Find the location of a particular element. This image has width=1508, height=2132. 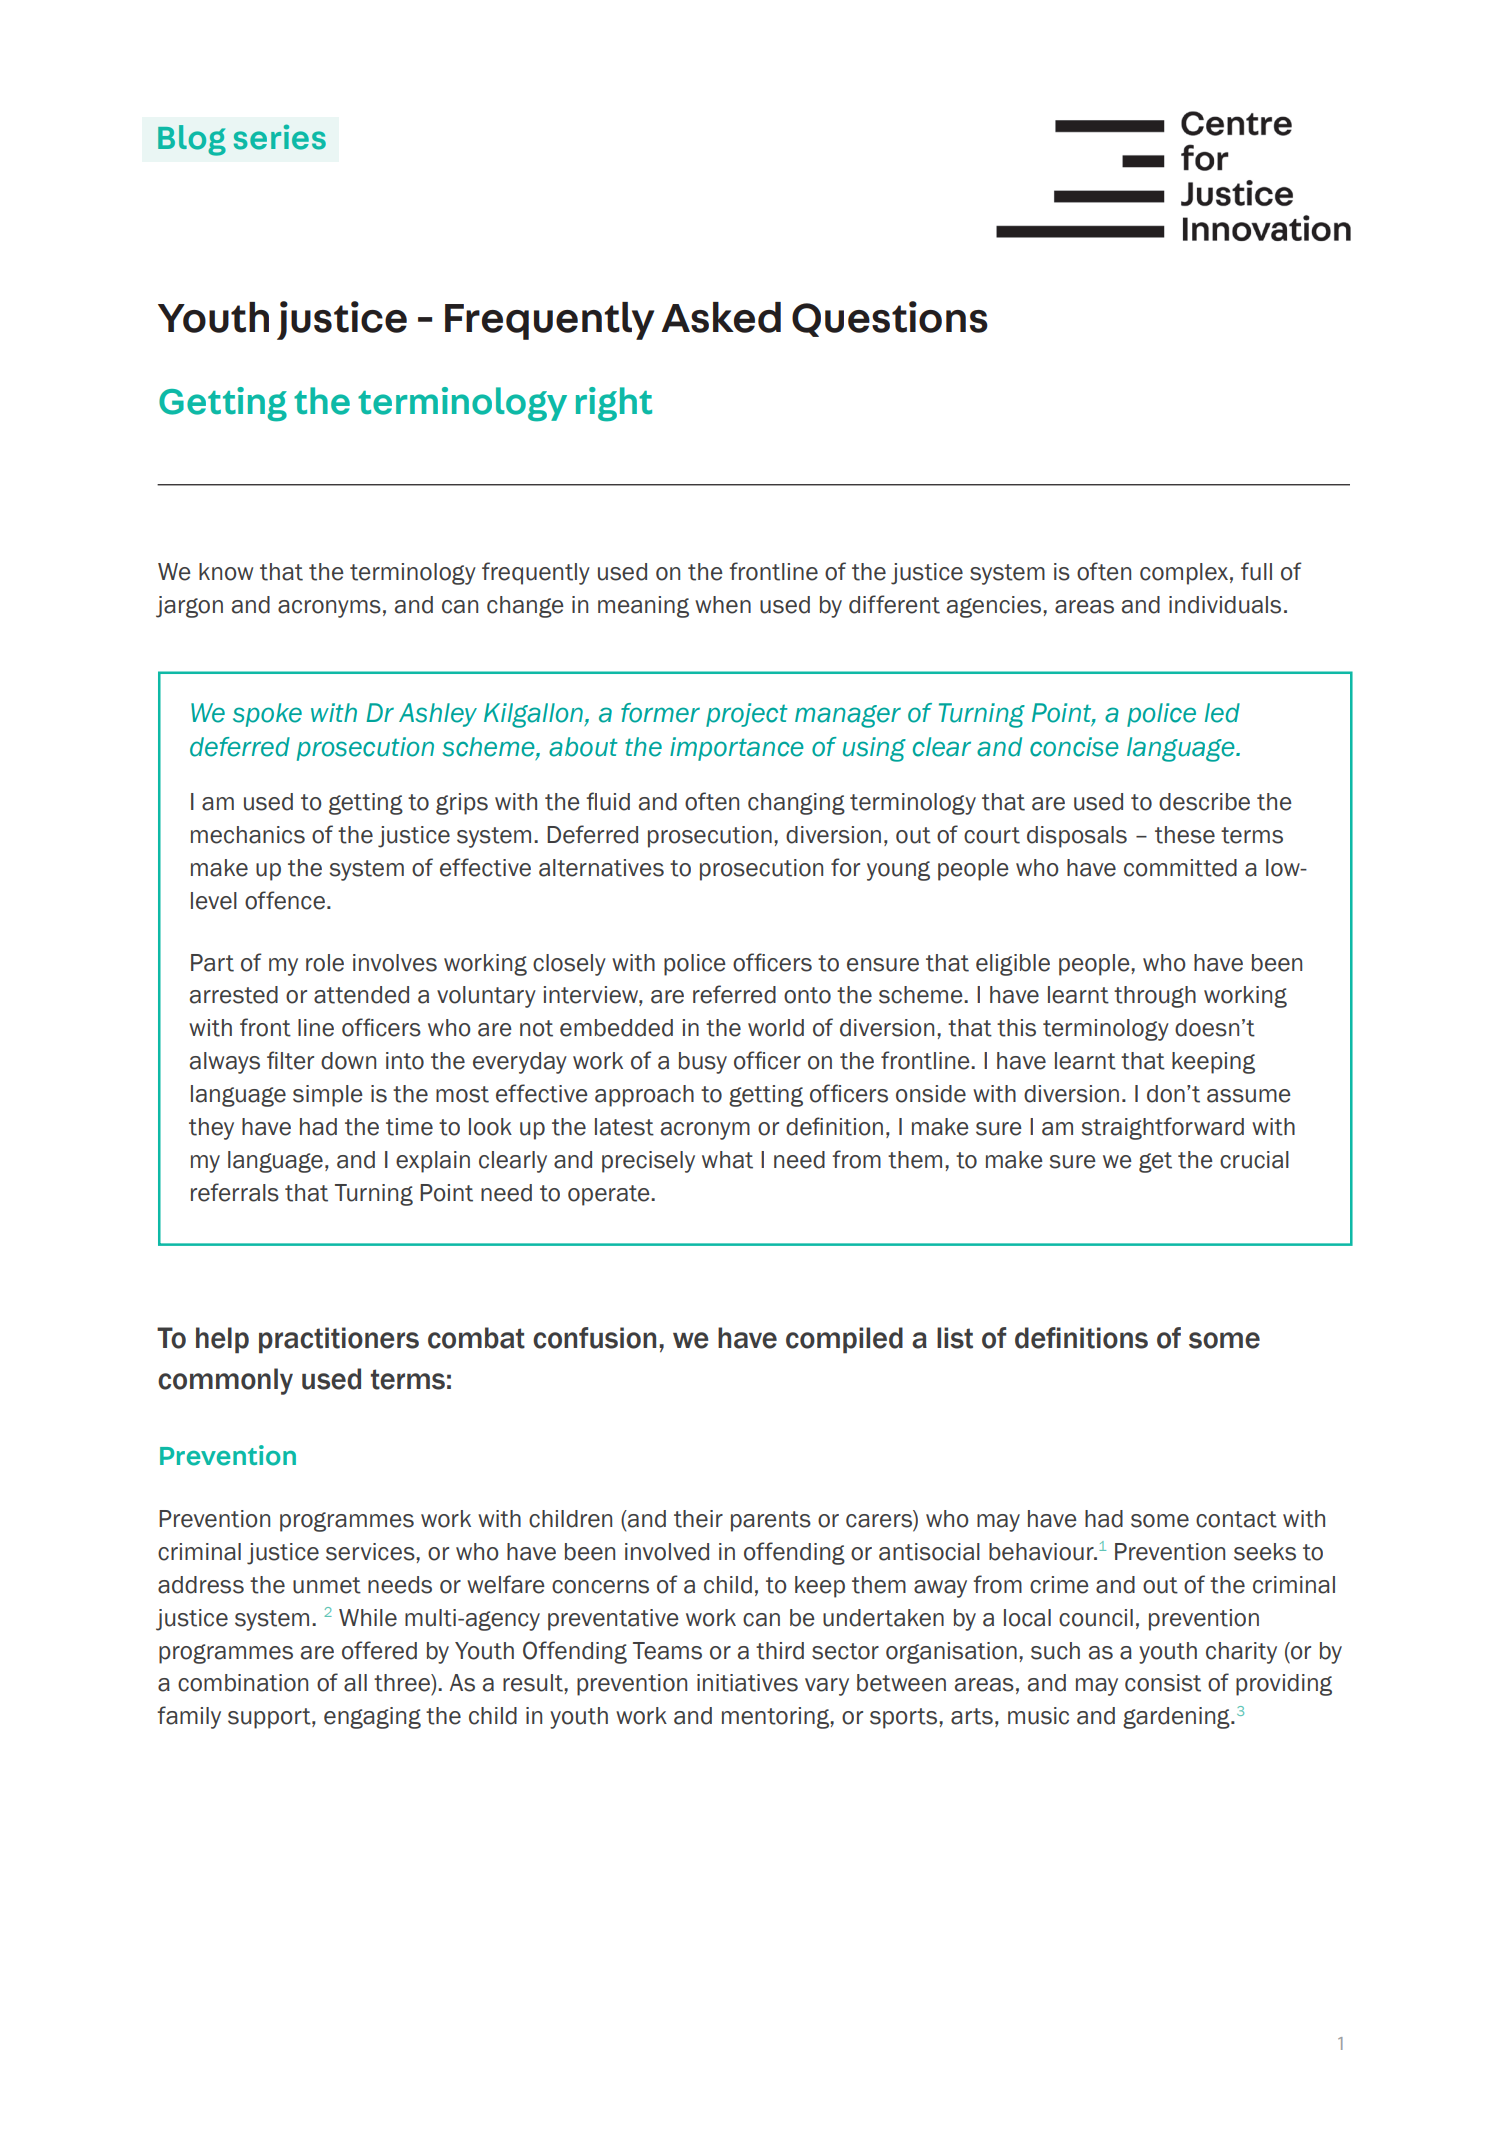

full is located at coordinates (1256, 571).
